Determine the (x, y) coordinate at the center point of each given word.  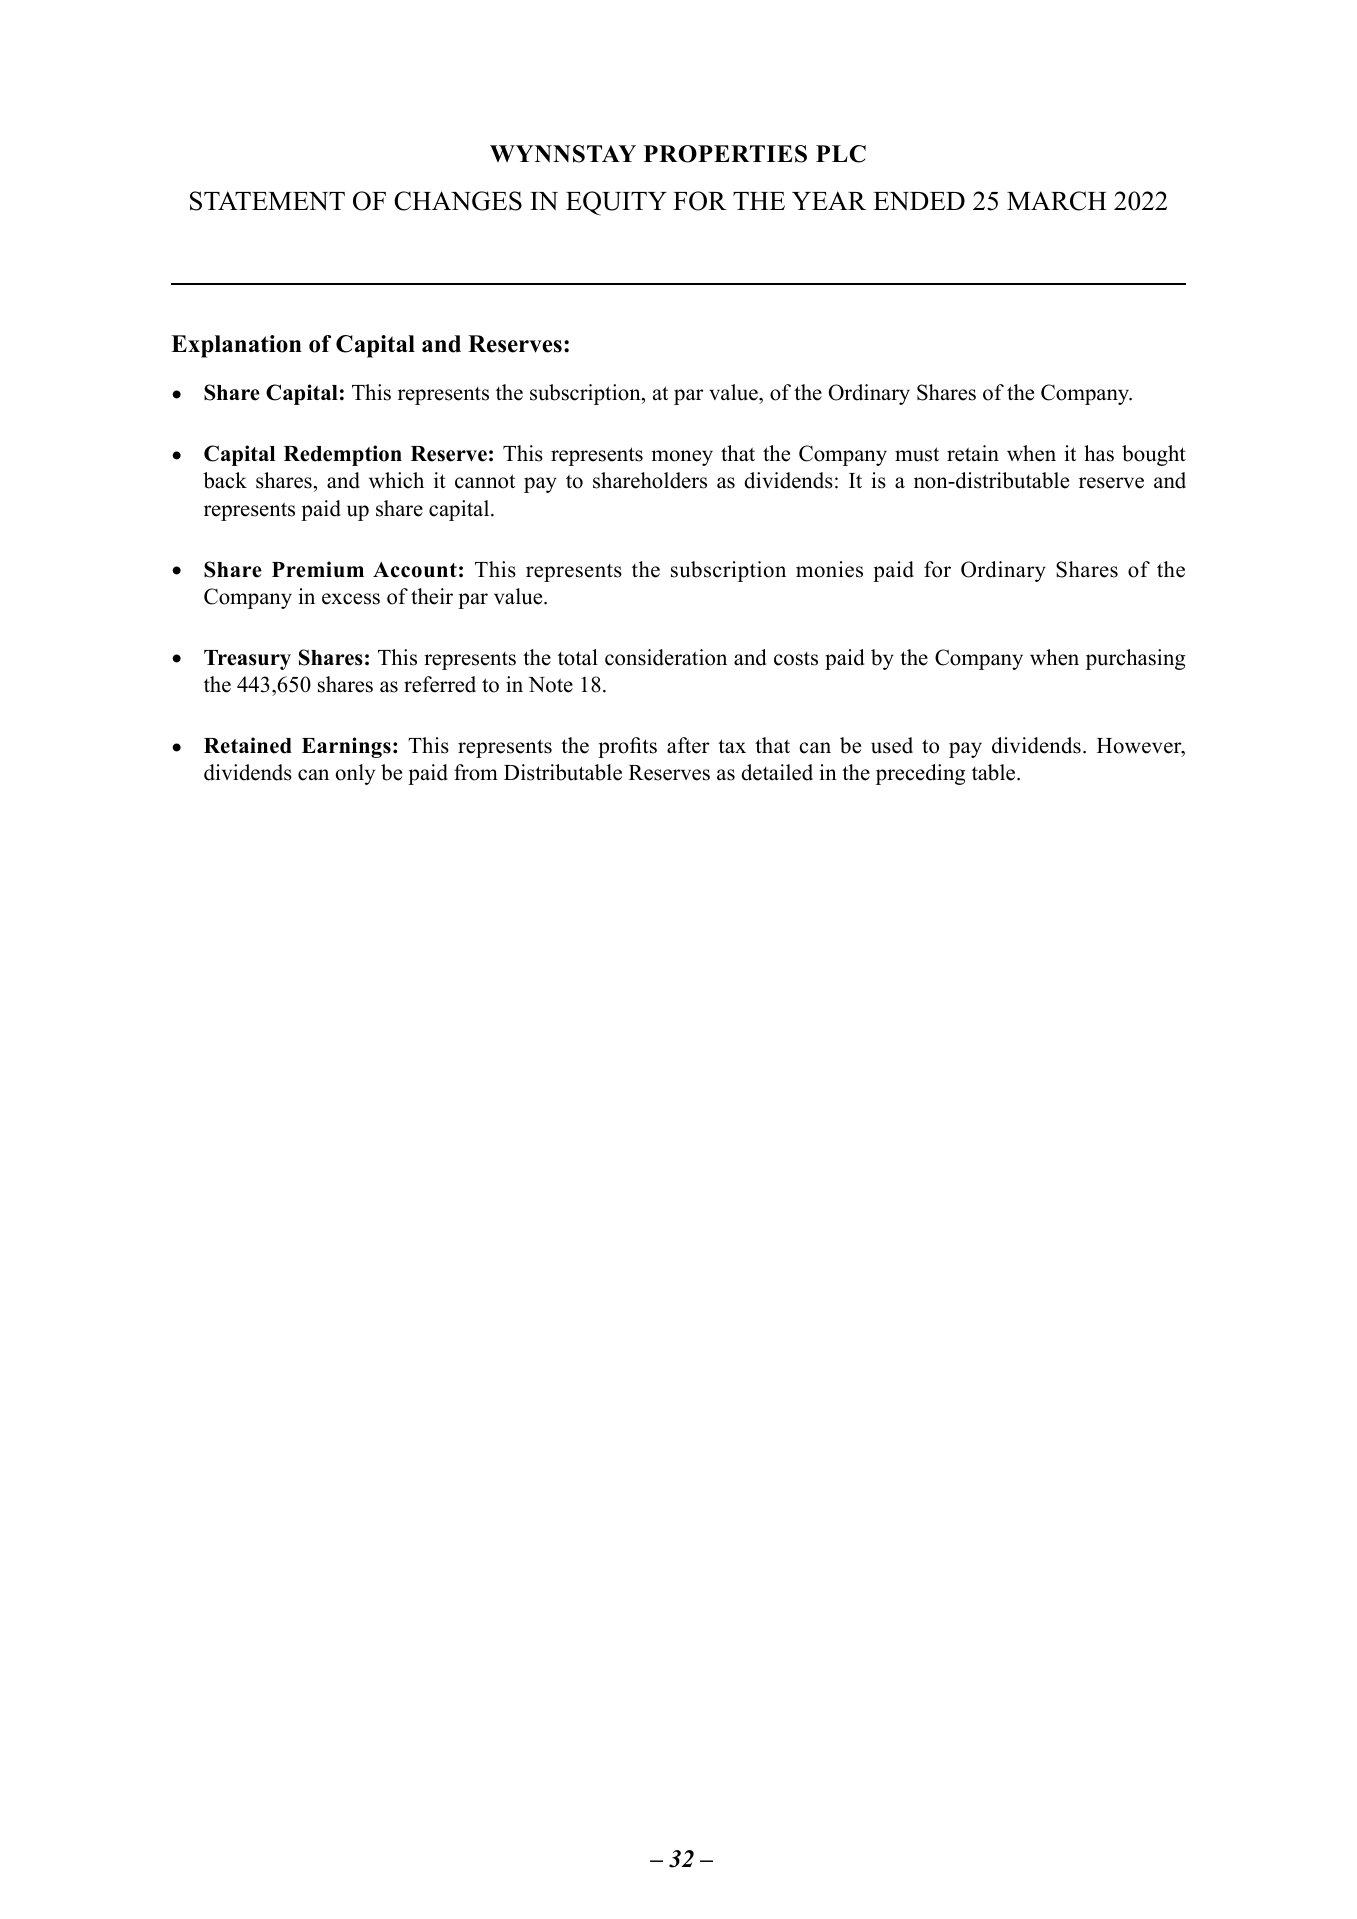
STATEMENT (267, 201)
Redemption (343, 455)
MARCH (1057, 201)
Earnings (346, 747)
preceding (920, 774)
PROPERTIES (725, 154)
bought (1154, 455)
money (682, 458)
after (688, 745)
